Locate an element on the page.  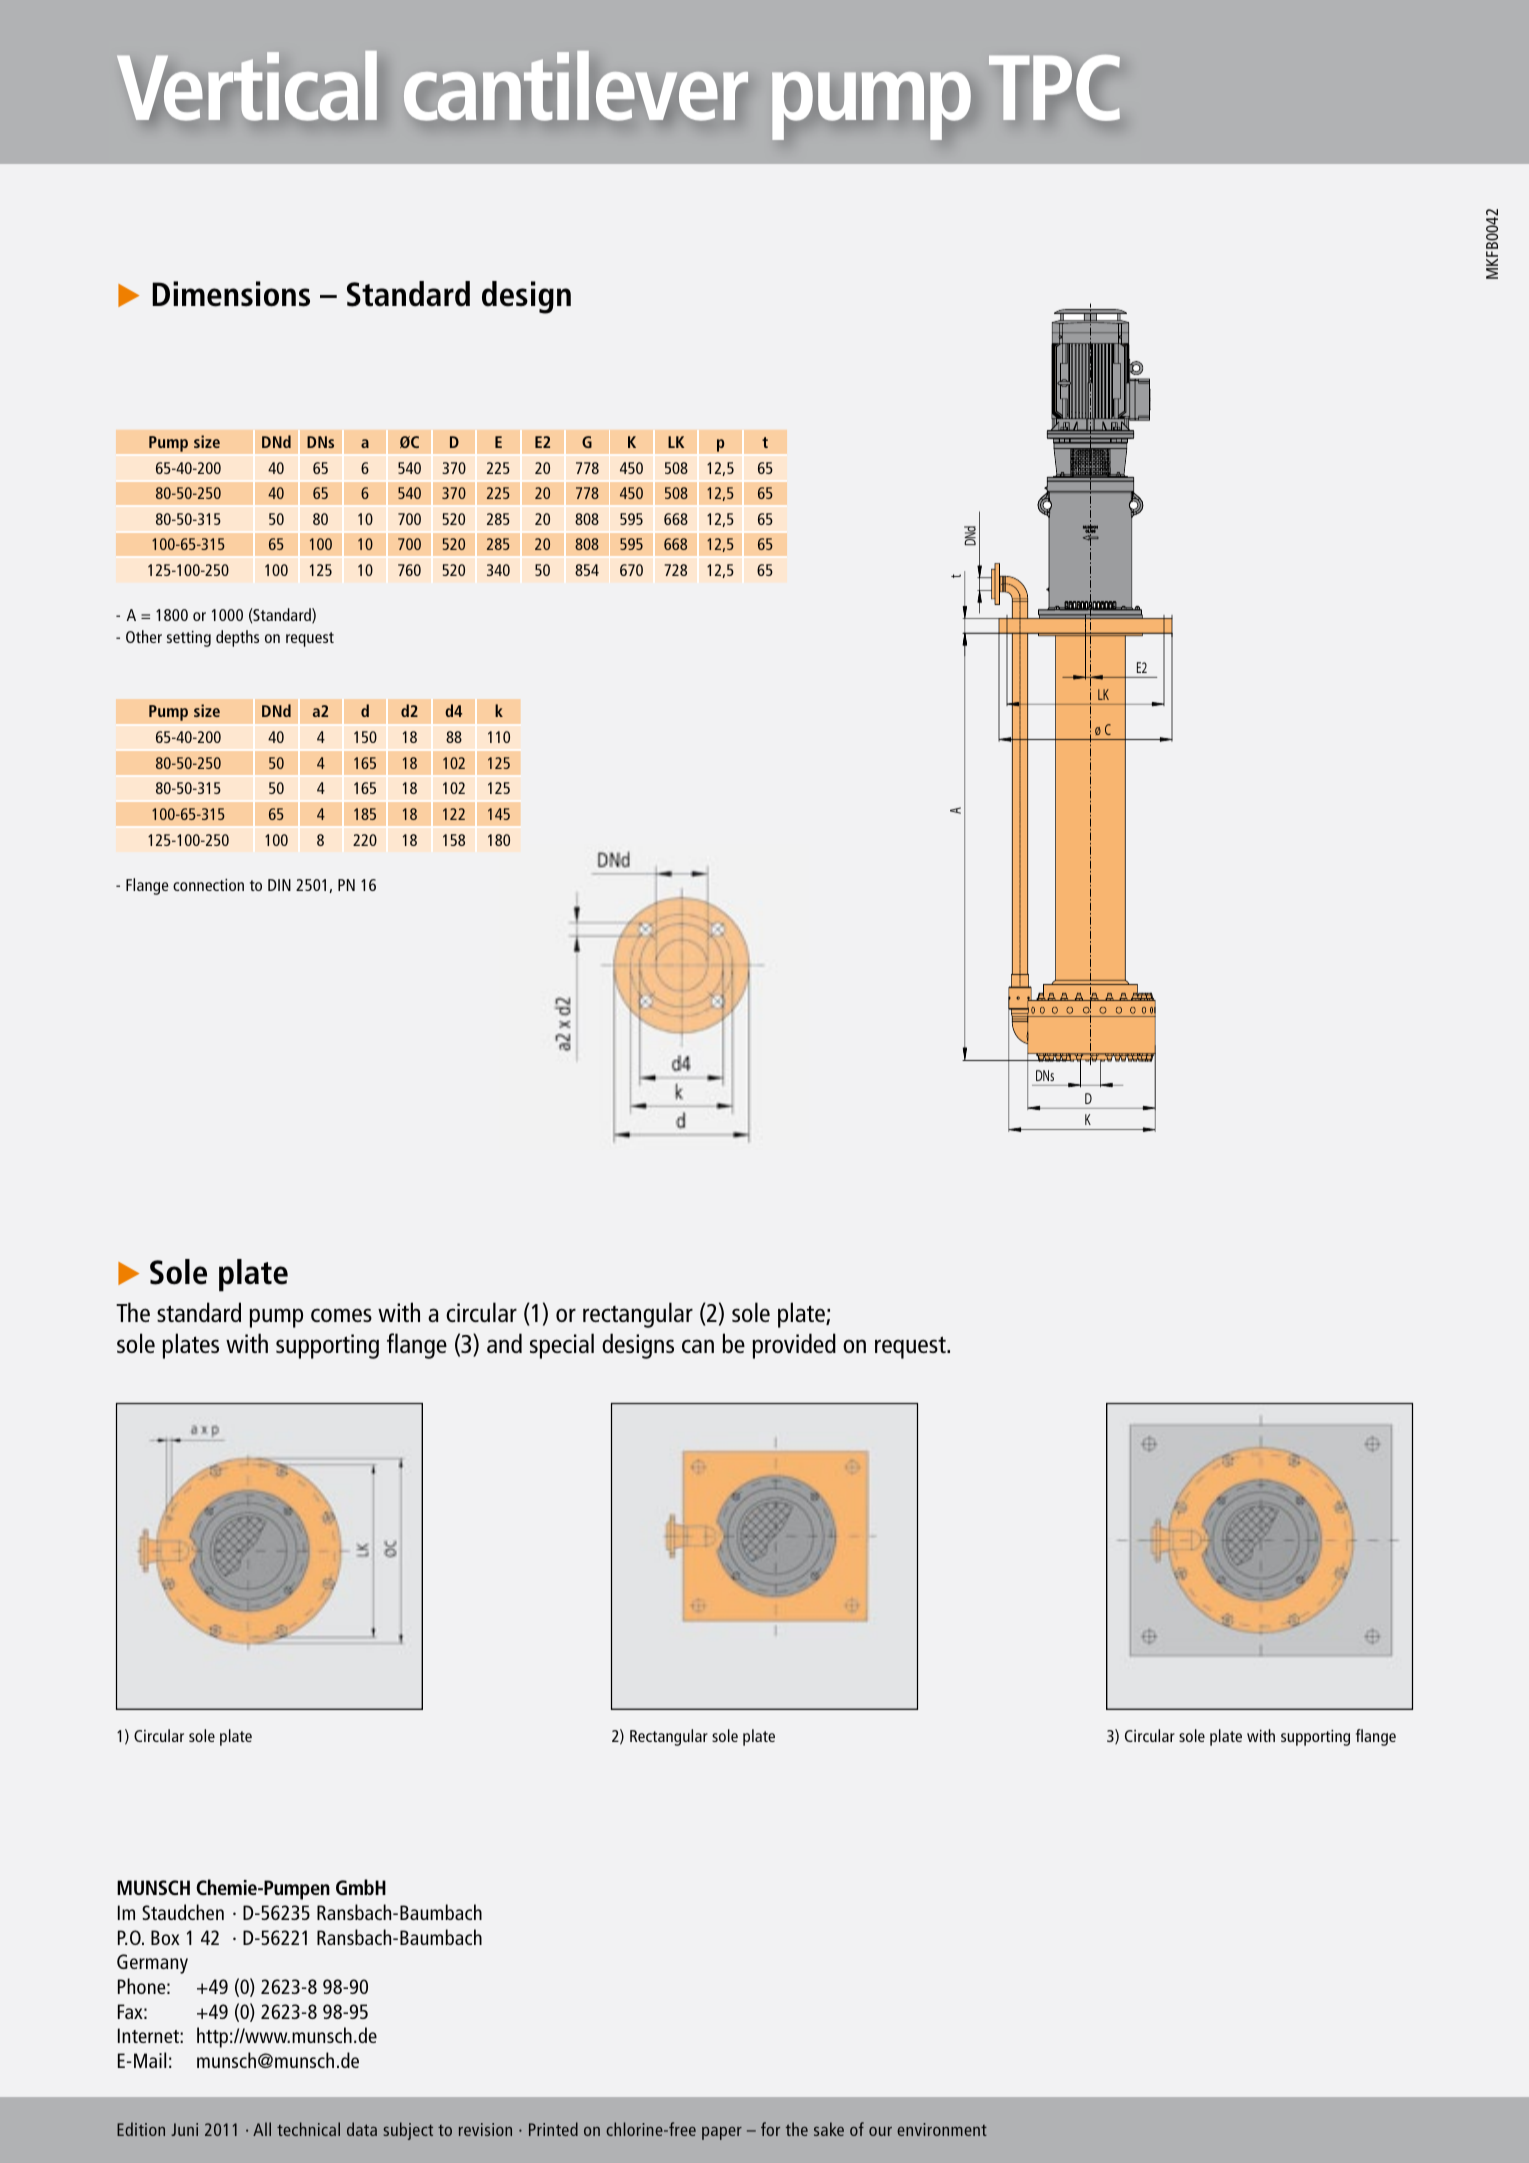
All is located at coordinates (262, 2129).
